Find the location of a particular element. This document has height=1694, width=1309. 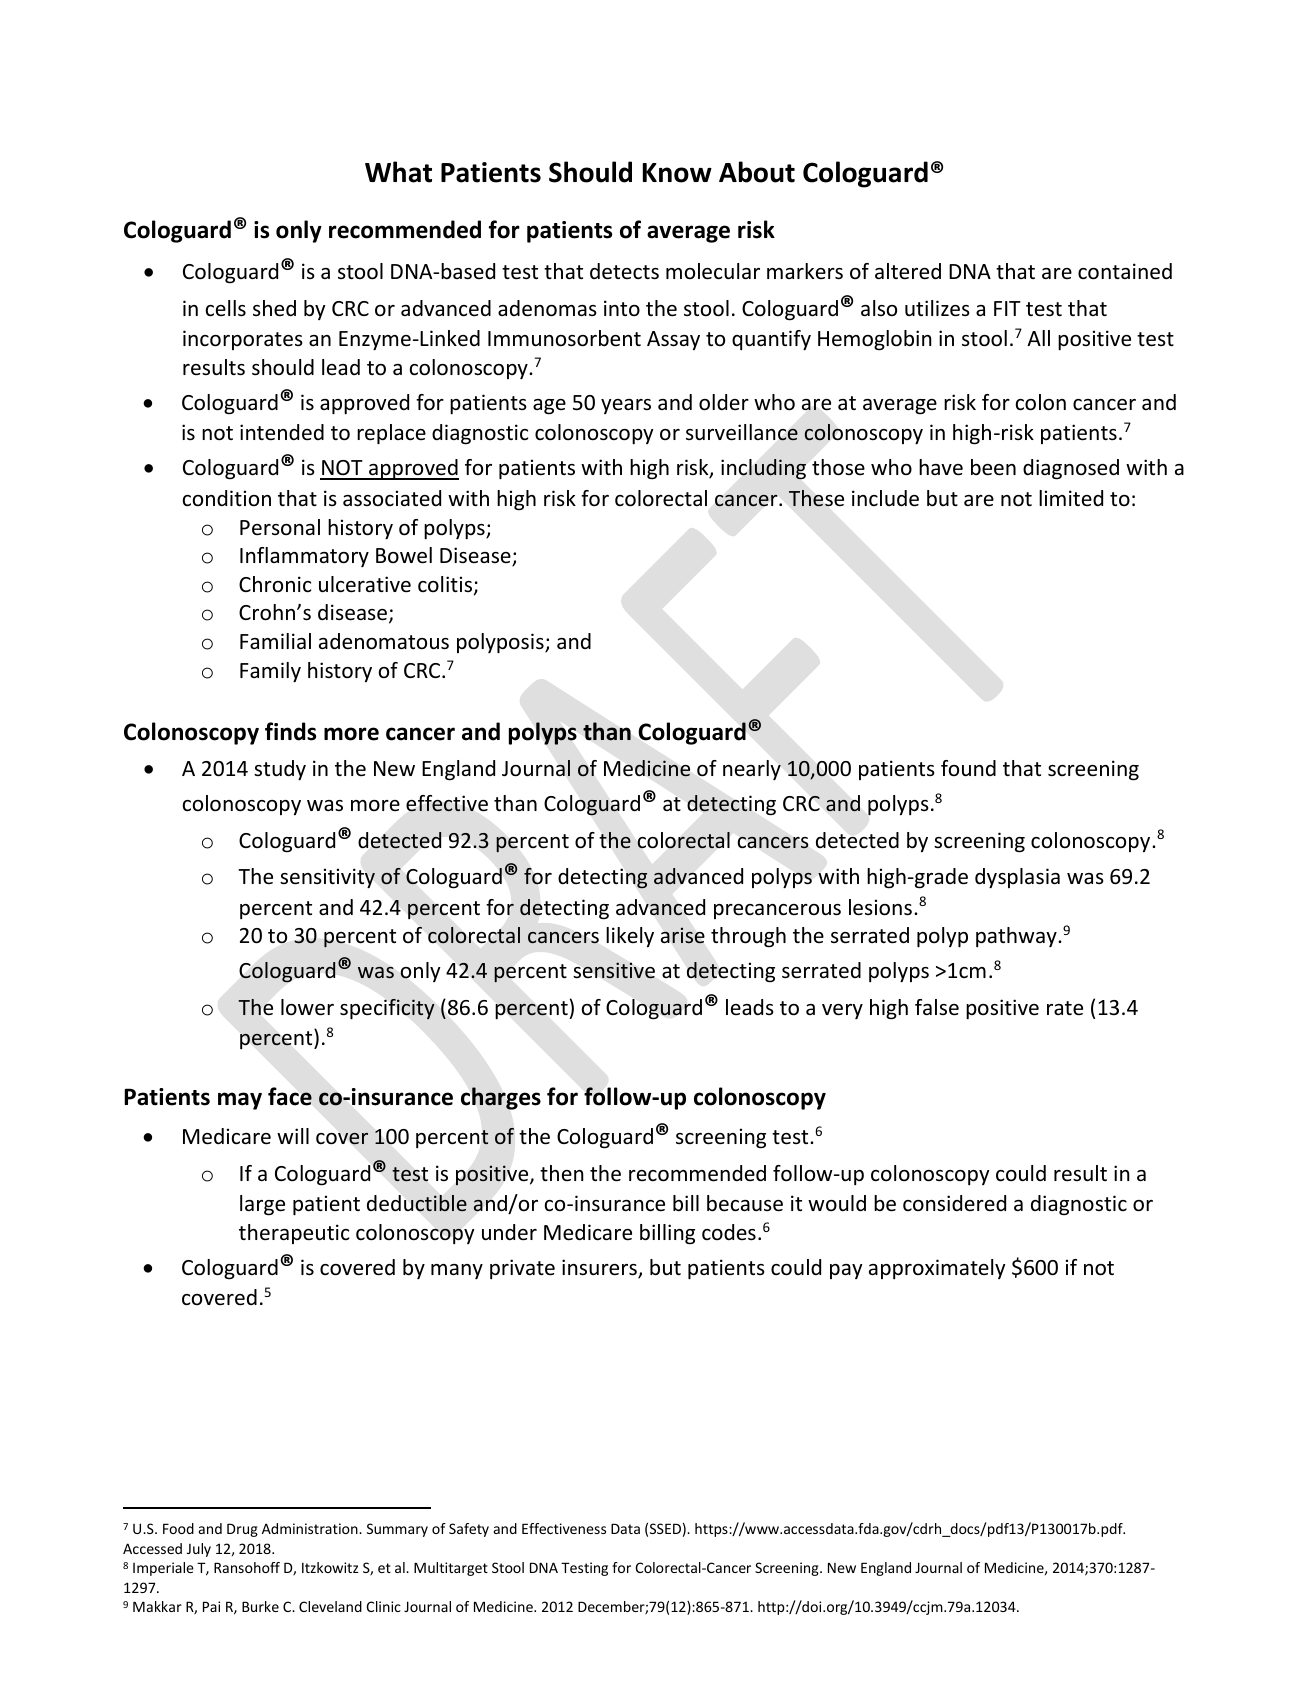

FIT is located at coordinates (1007, 308).
